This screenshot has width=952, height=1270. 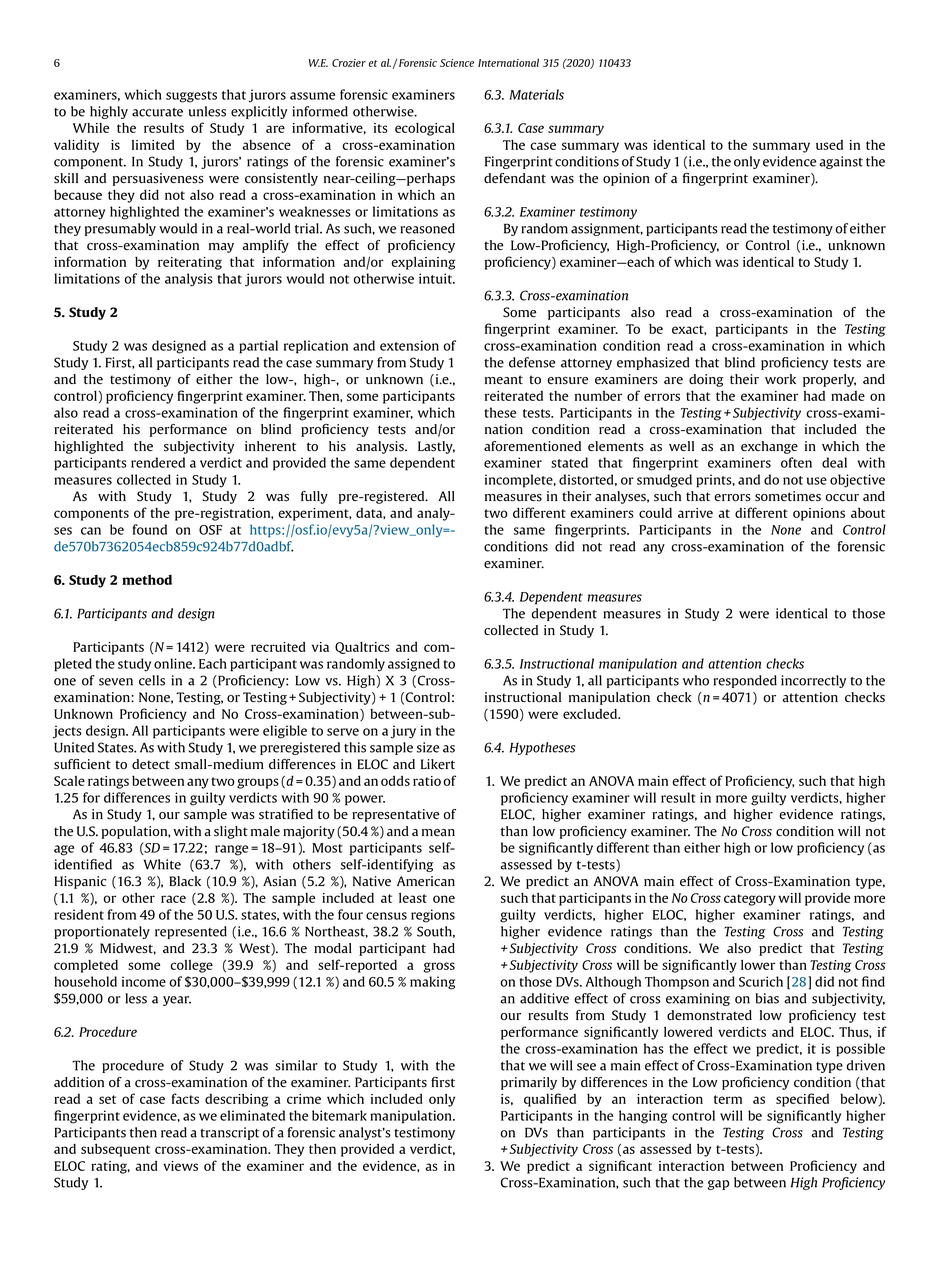 I want to click on category, so click(x=750, y=900).
